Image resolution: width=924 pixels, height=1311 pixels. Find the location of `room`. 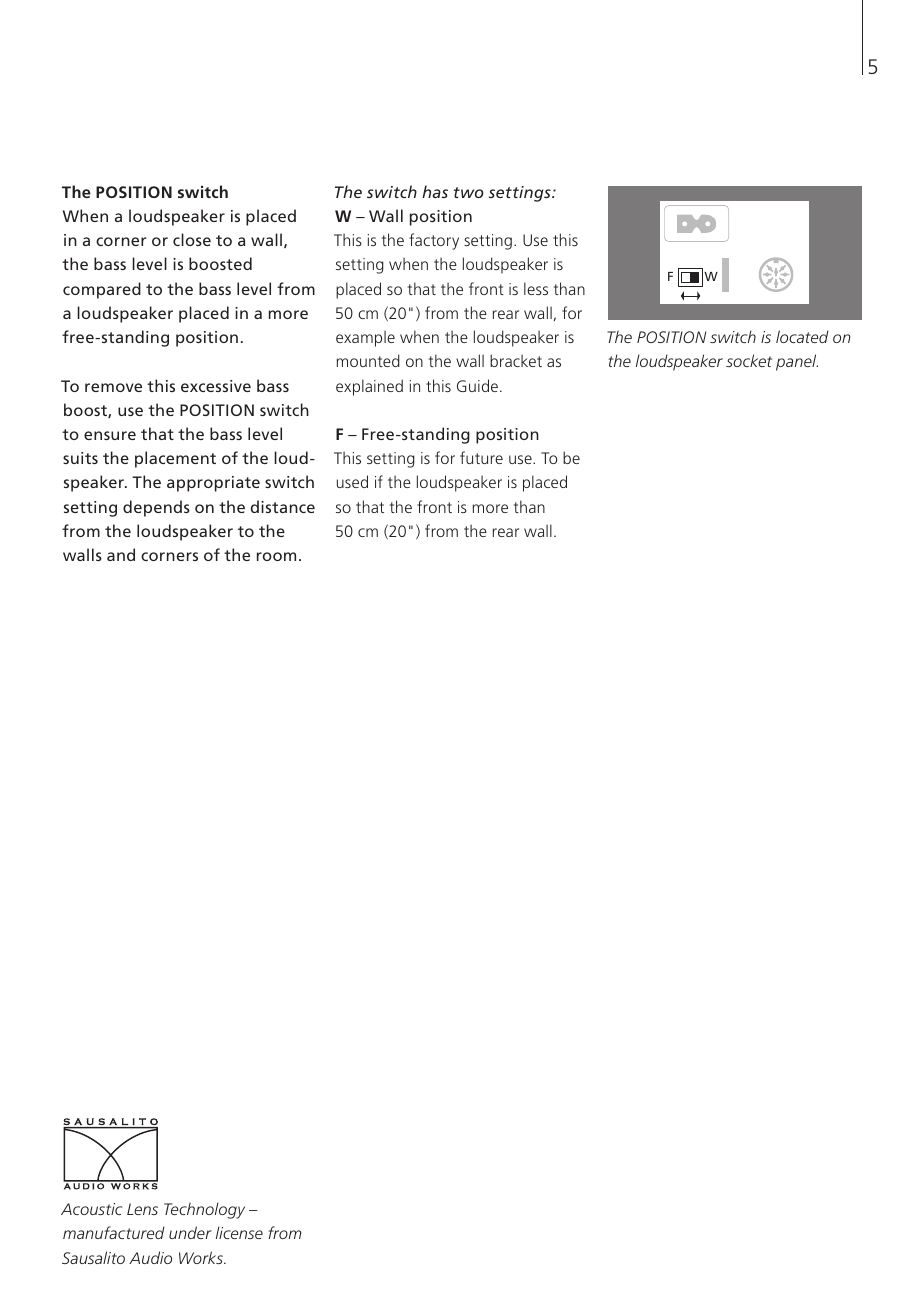

room is located at coordinates (276, 556).
